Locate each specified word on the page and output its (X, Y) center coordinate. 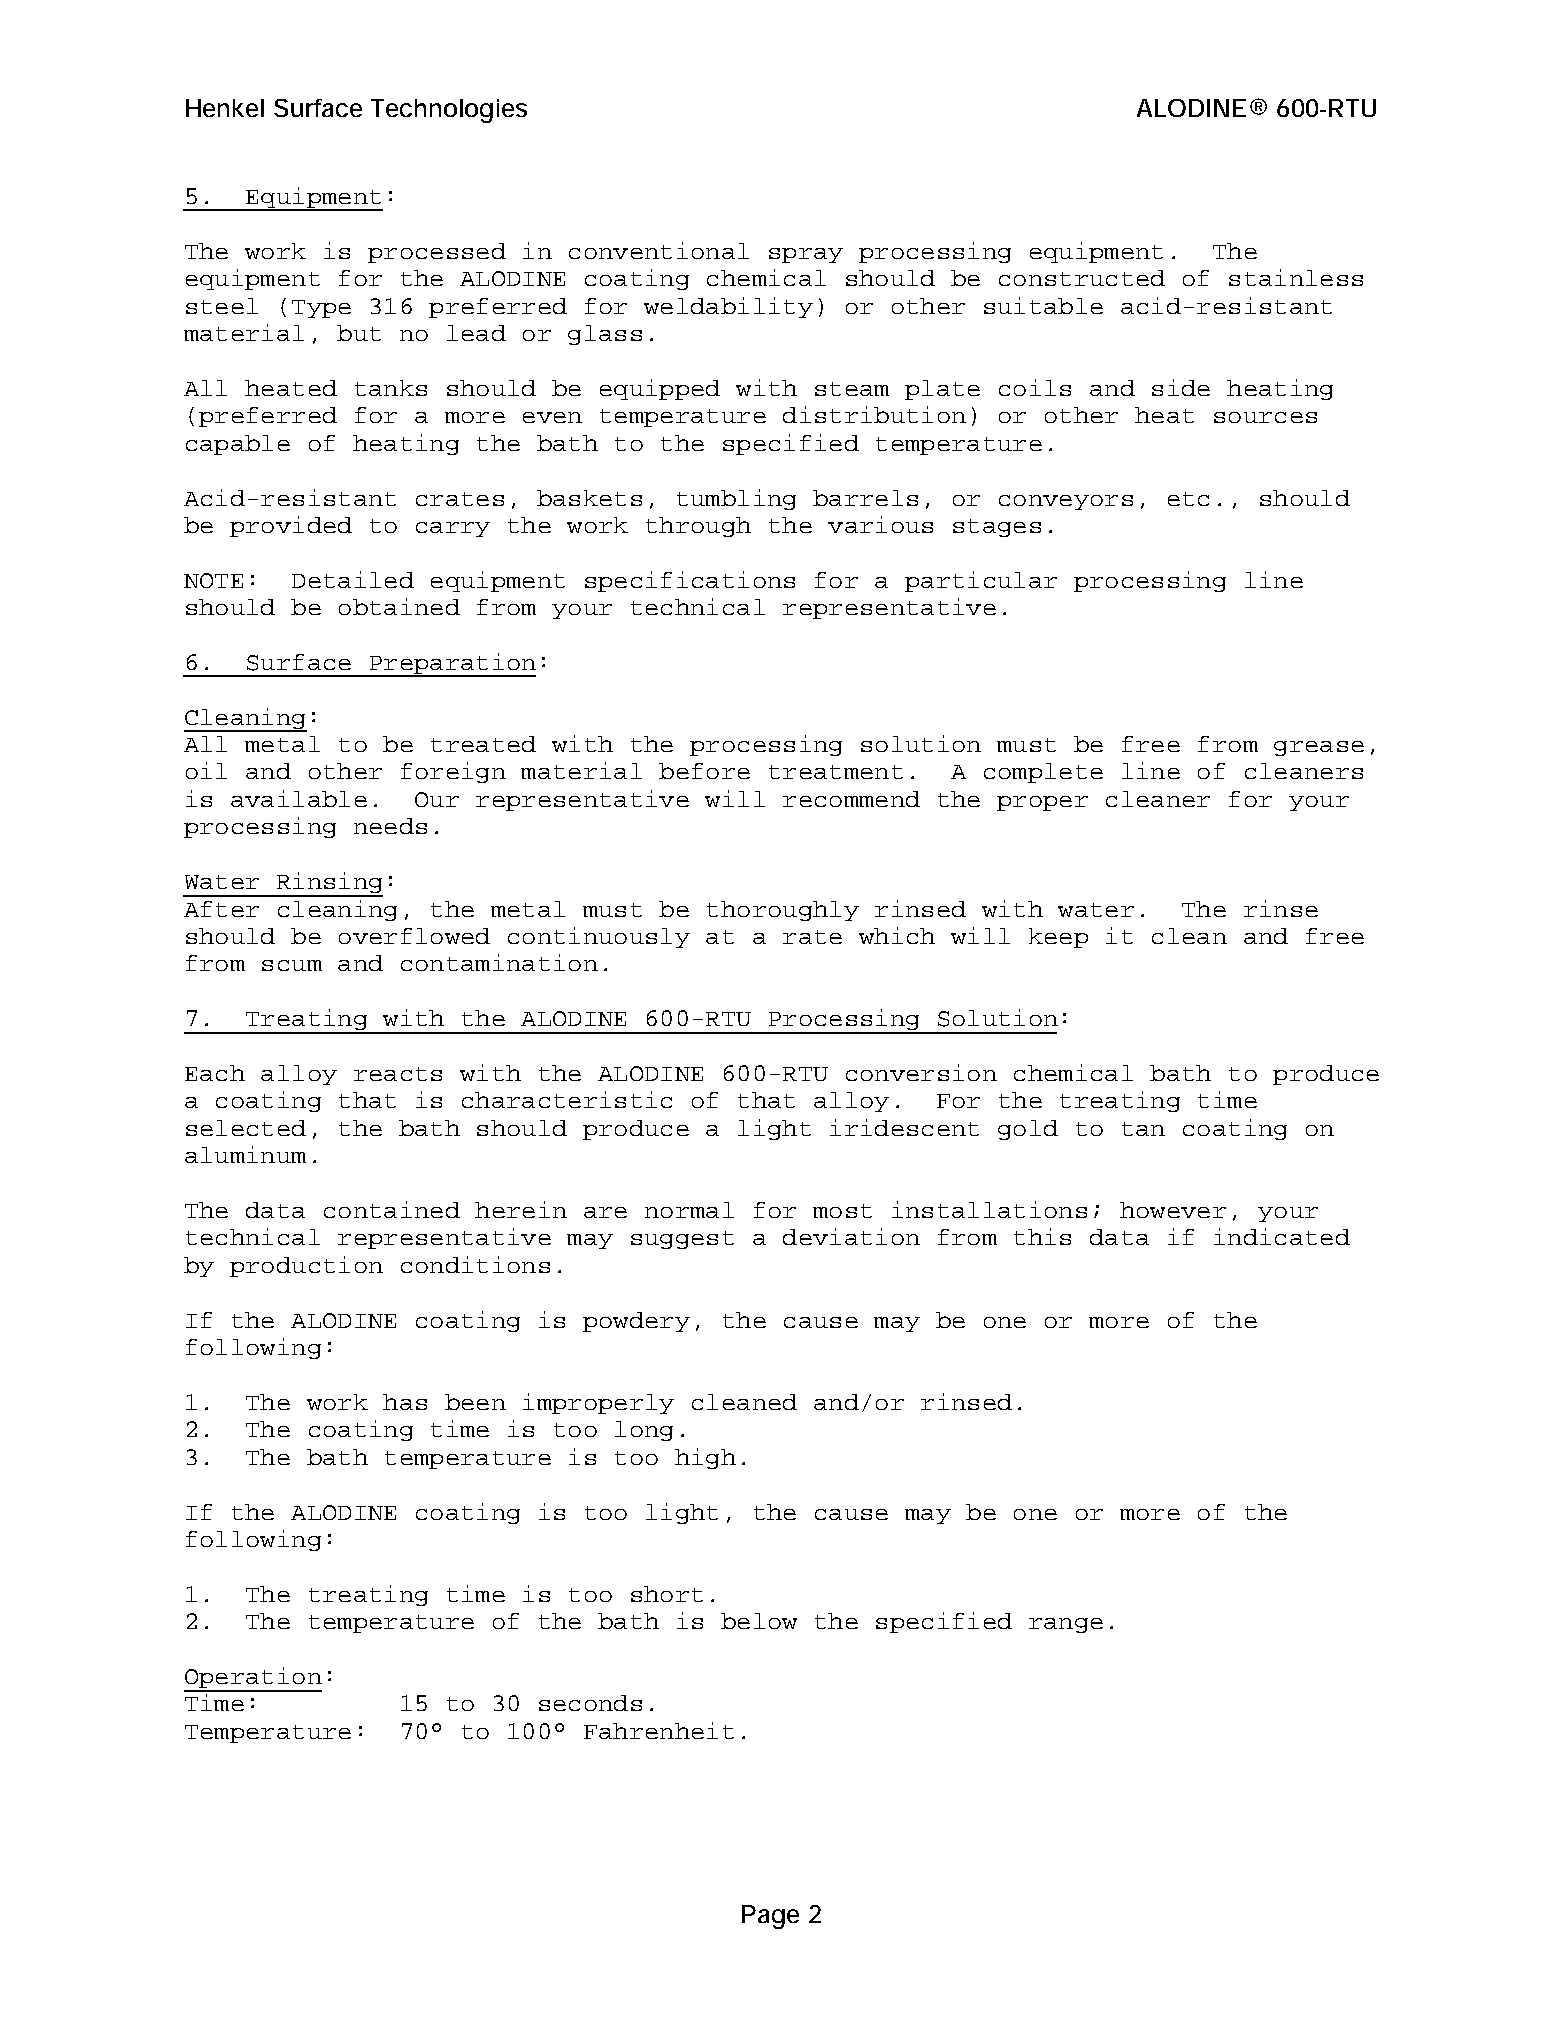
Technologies (449, 111)
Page (770, 1917)
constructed (1082, 278)
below (759, 1621)
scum (292, 965)
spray (806, 255)
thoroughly (783, 911)
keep (1058, 938)
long (644, 1431)
